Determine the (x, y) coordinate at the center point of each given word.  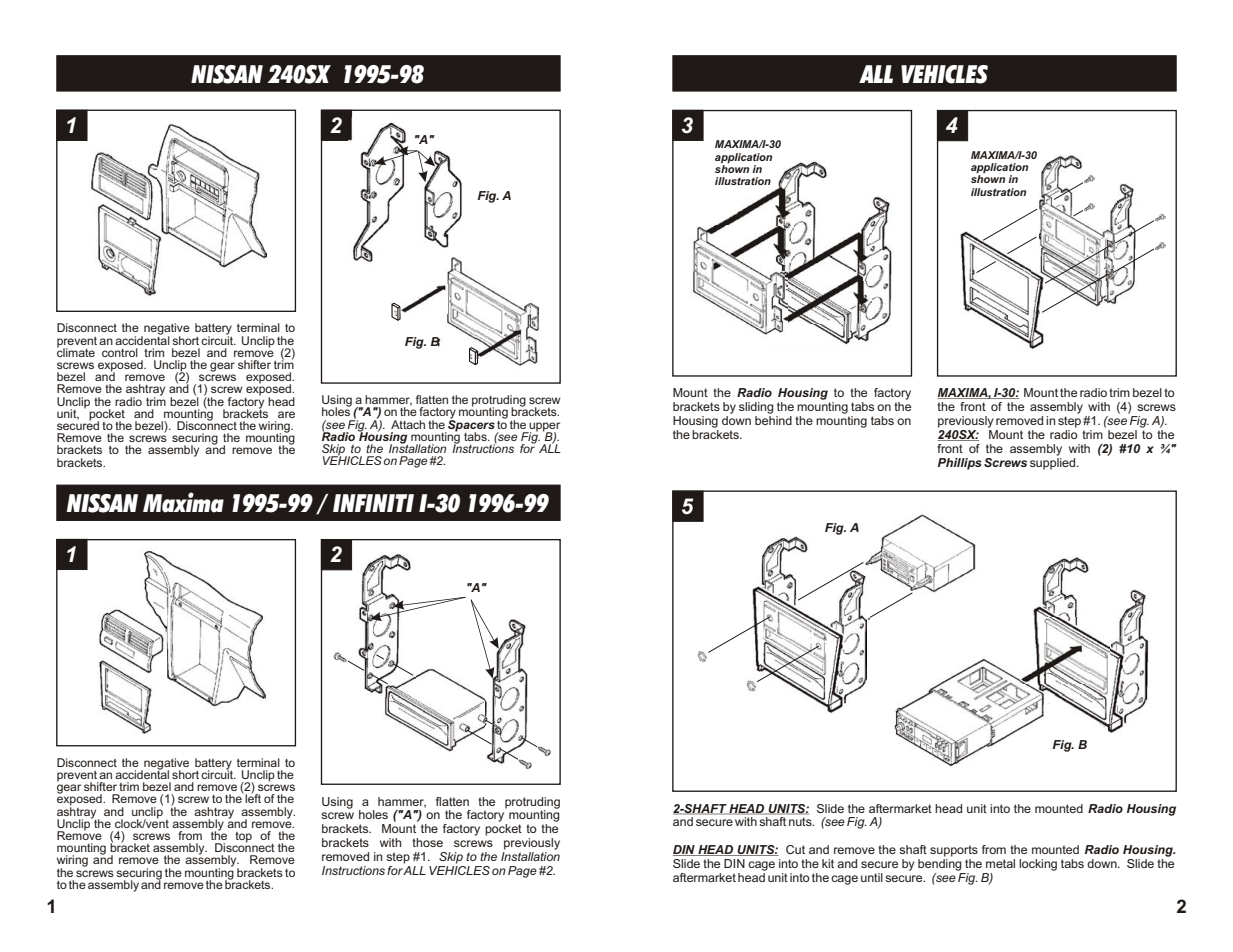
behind (773, 420)
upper (544, 427)
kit (828, 863)
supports (954, 851)
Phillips (960, 464)
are (286, 414)
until (872, 877)
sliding (756, 408)
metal (1000, 863)
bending (940, 865)
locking (1038, 865)
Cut (795, 849)
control (120, 352)
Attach (408, 424)
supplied (1054, 462)
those (427, 842)
